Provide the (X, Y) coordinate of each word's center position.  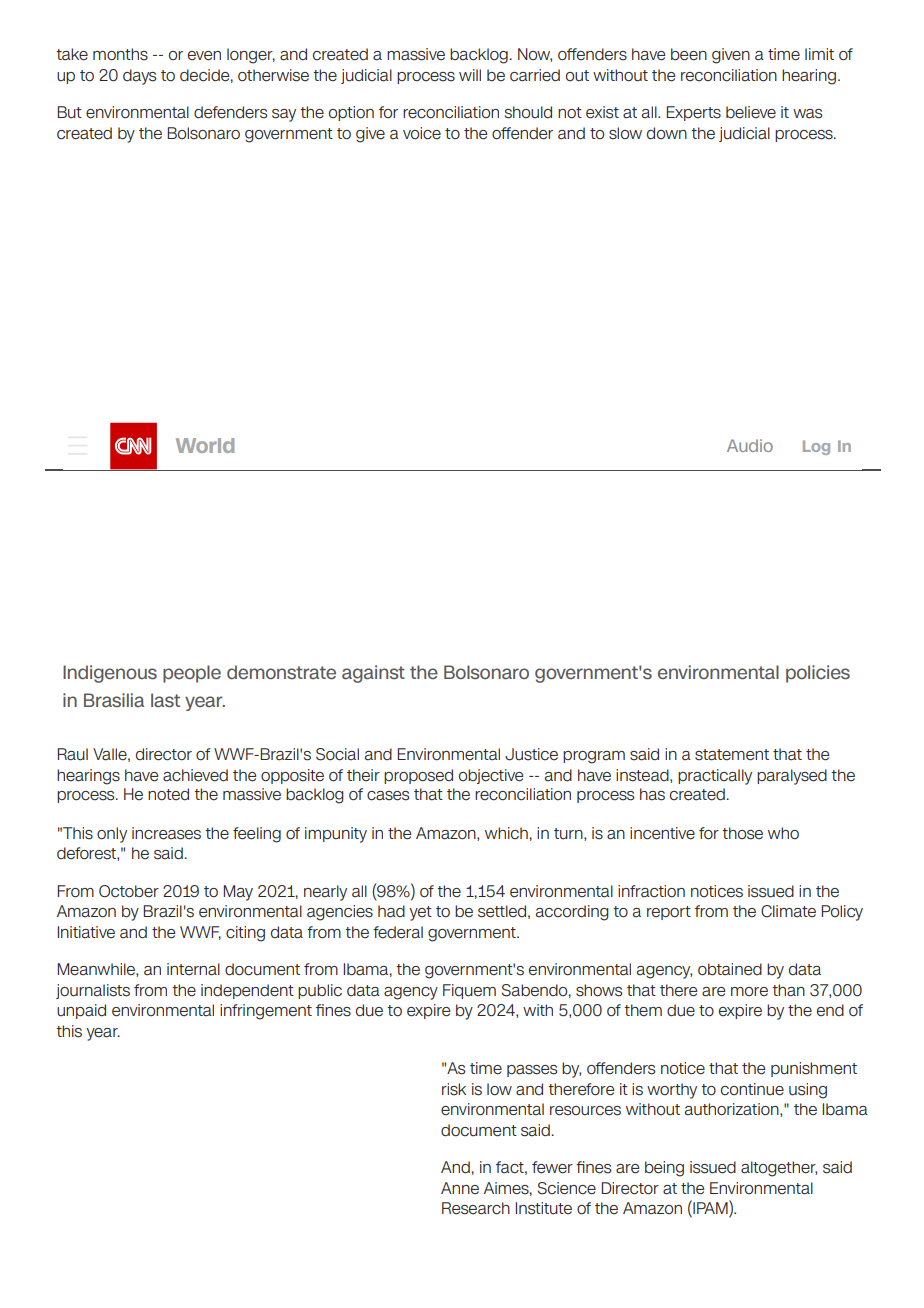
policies (818, 674)
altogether (779, 1169)
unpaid (81, 1011)
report (669, 913)
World (205, 445)
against (373, 674)
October (129, 891)
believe (751, 112)
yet (420, 913)
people (192, 674)
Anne (460, 1188)
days (139, 77)
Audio (750, 445)
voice (422, 133)
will (470, 75)
